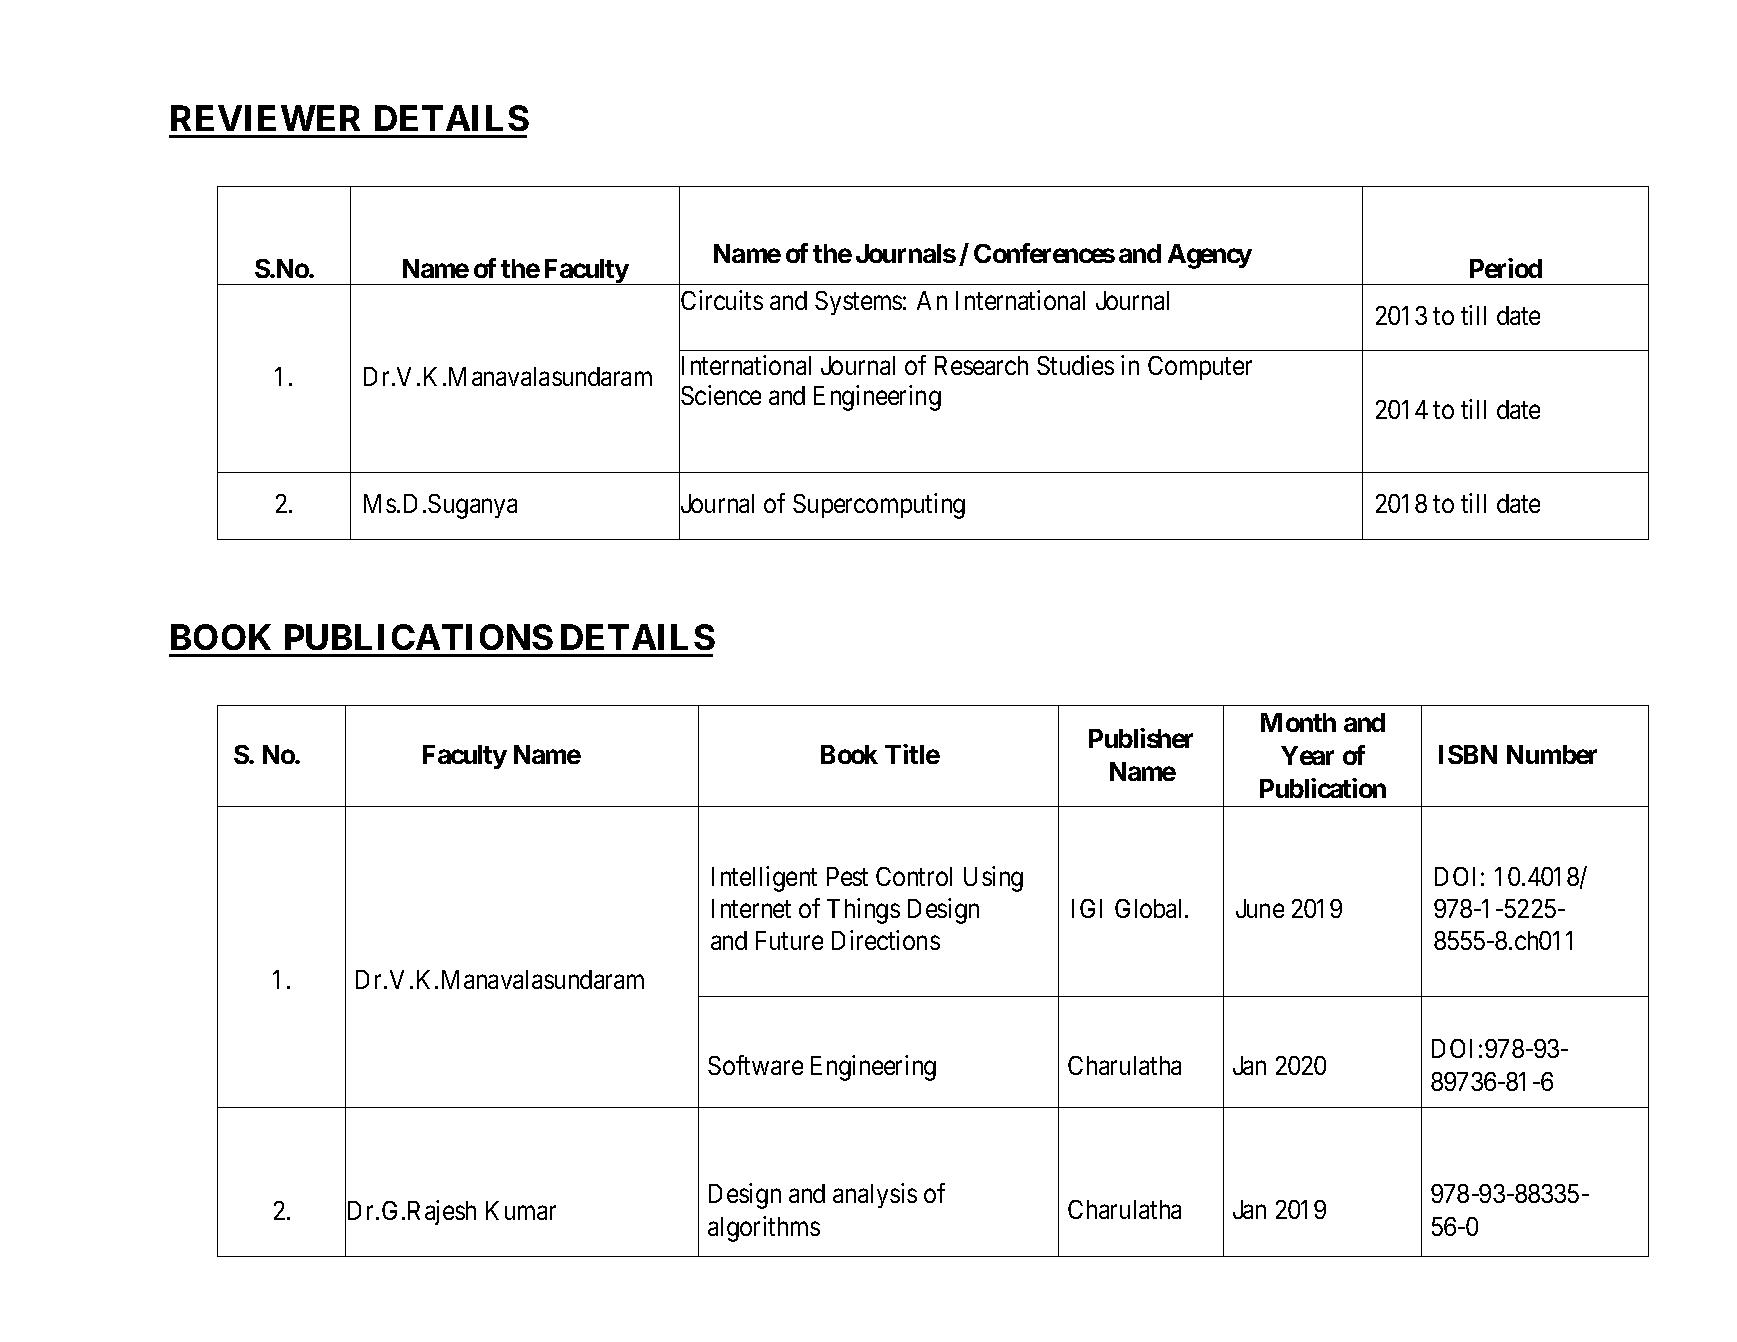 This screenshot has height=1342, width=1737. What do you see at coordinates (875, 1195) in the screenshot?
I see `analysis` at bounding box center [875, 1195].
